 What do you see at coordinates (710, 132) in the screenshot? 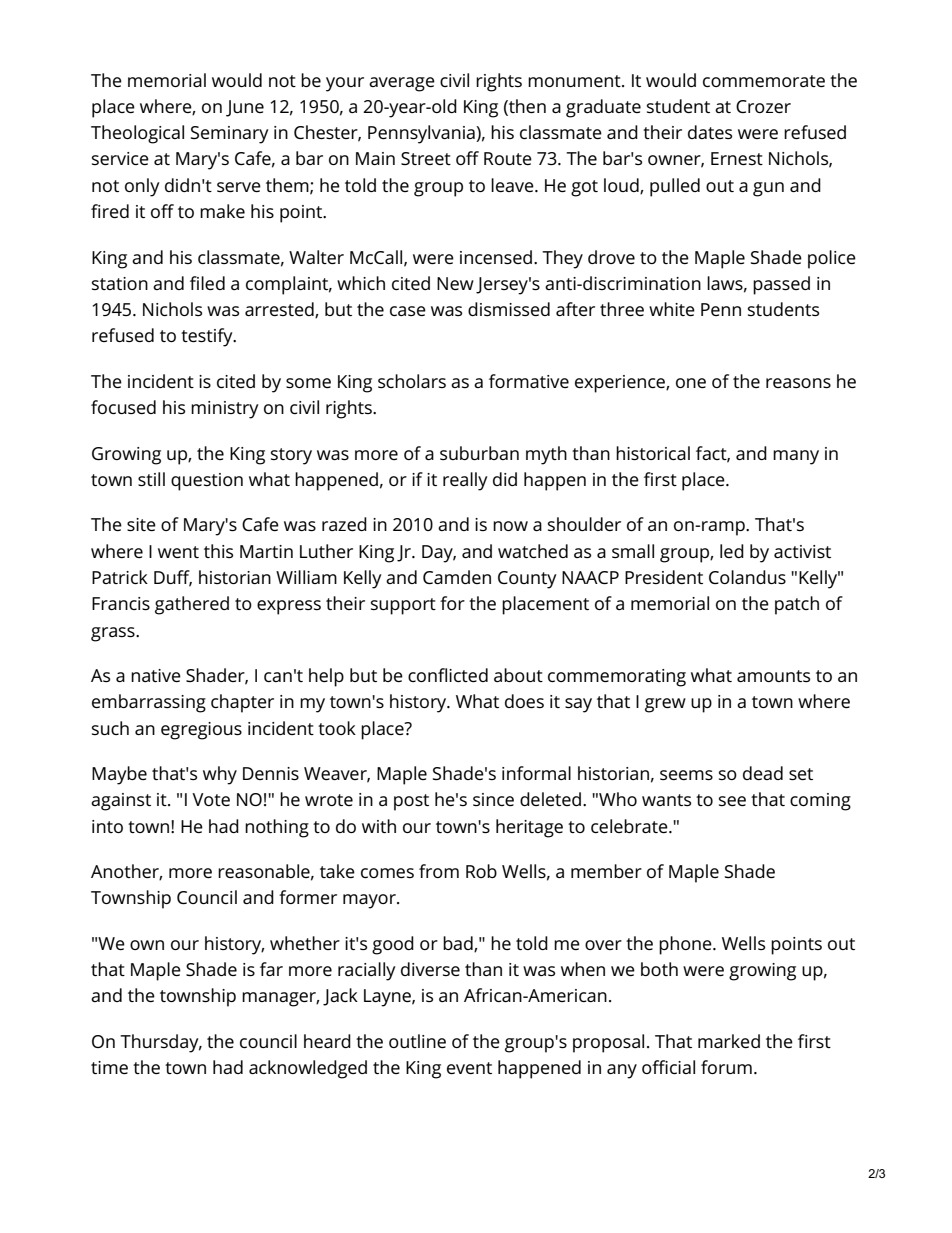
I see `dates` at bounding box center [710, 132].
